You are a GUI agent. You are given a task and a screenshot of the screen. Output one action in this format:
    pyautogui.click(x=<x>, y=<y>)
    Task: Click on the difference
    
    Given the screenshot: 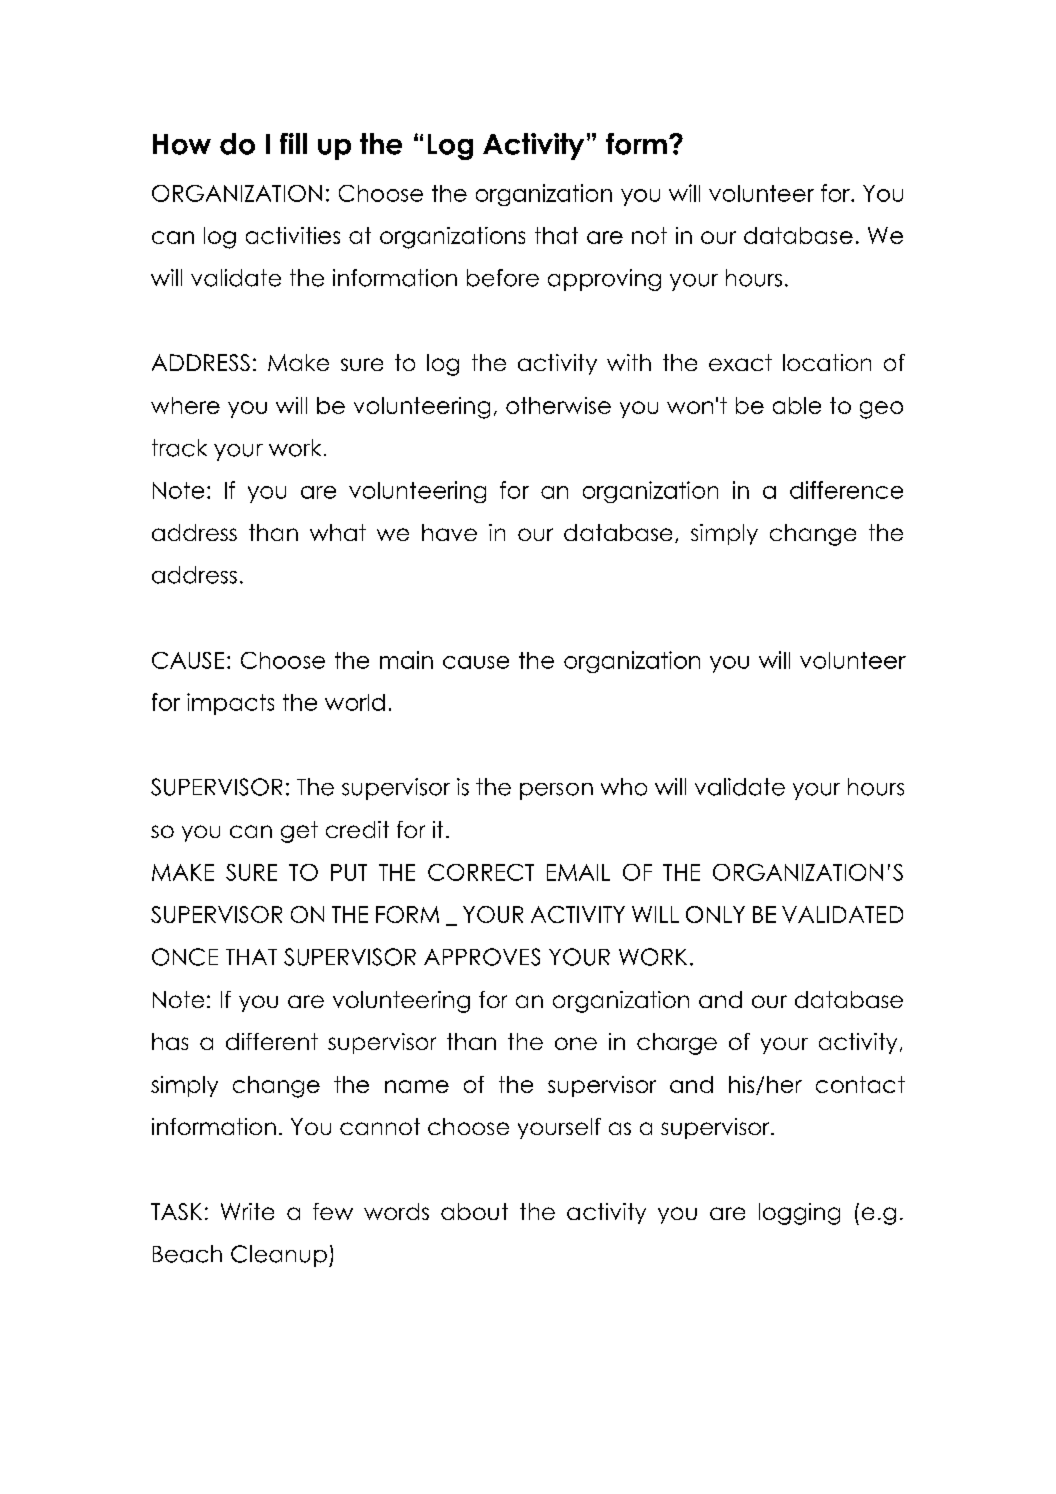 What is the action you would take?
    pyautogui.click(x=846, y=490)
